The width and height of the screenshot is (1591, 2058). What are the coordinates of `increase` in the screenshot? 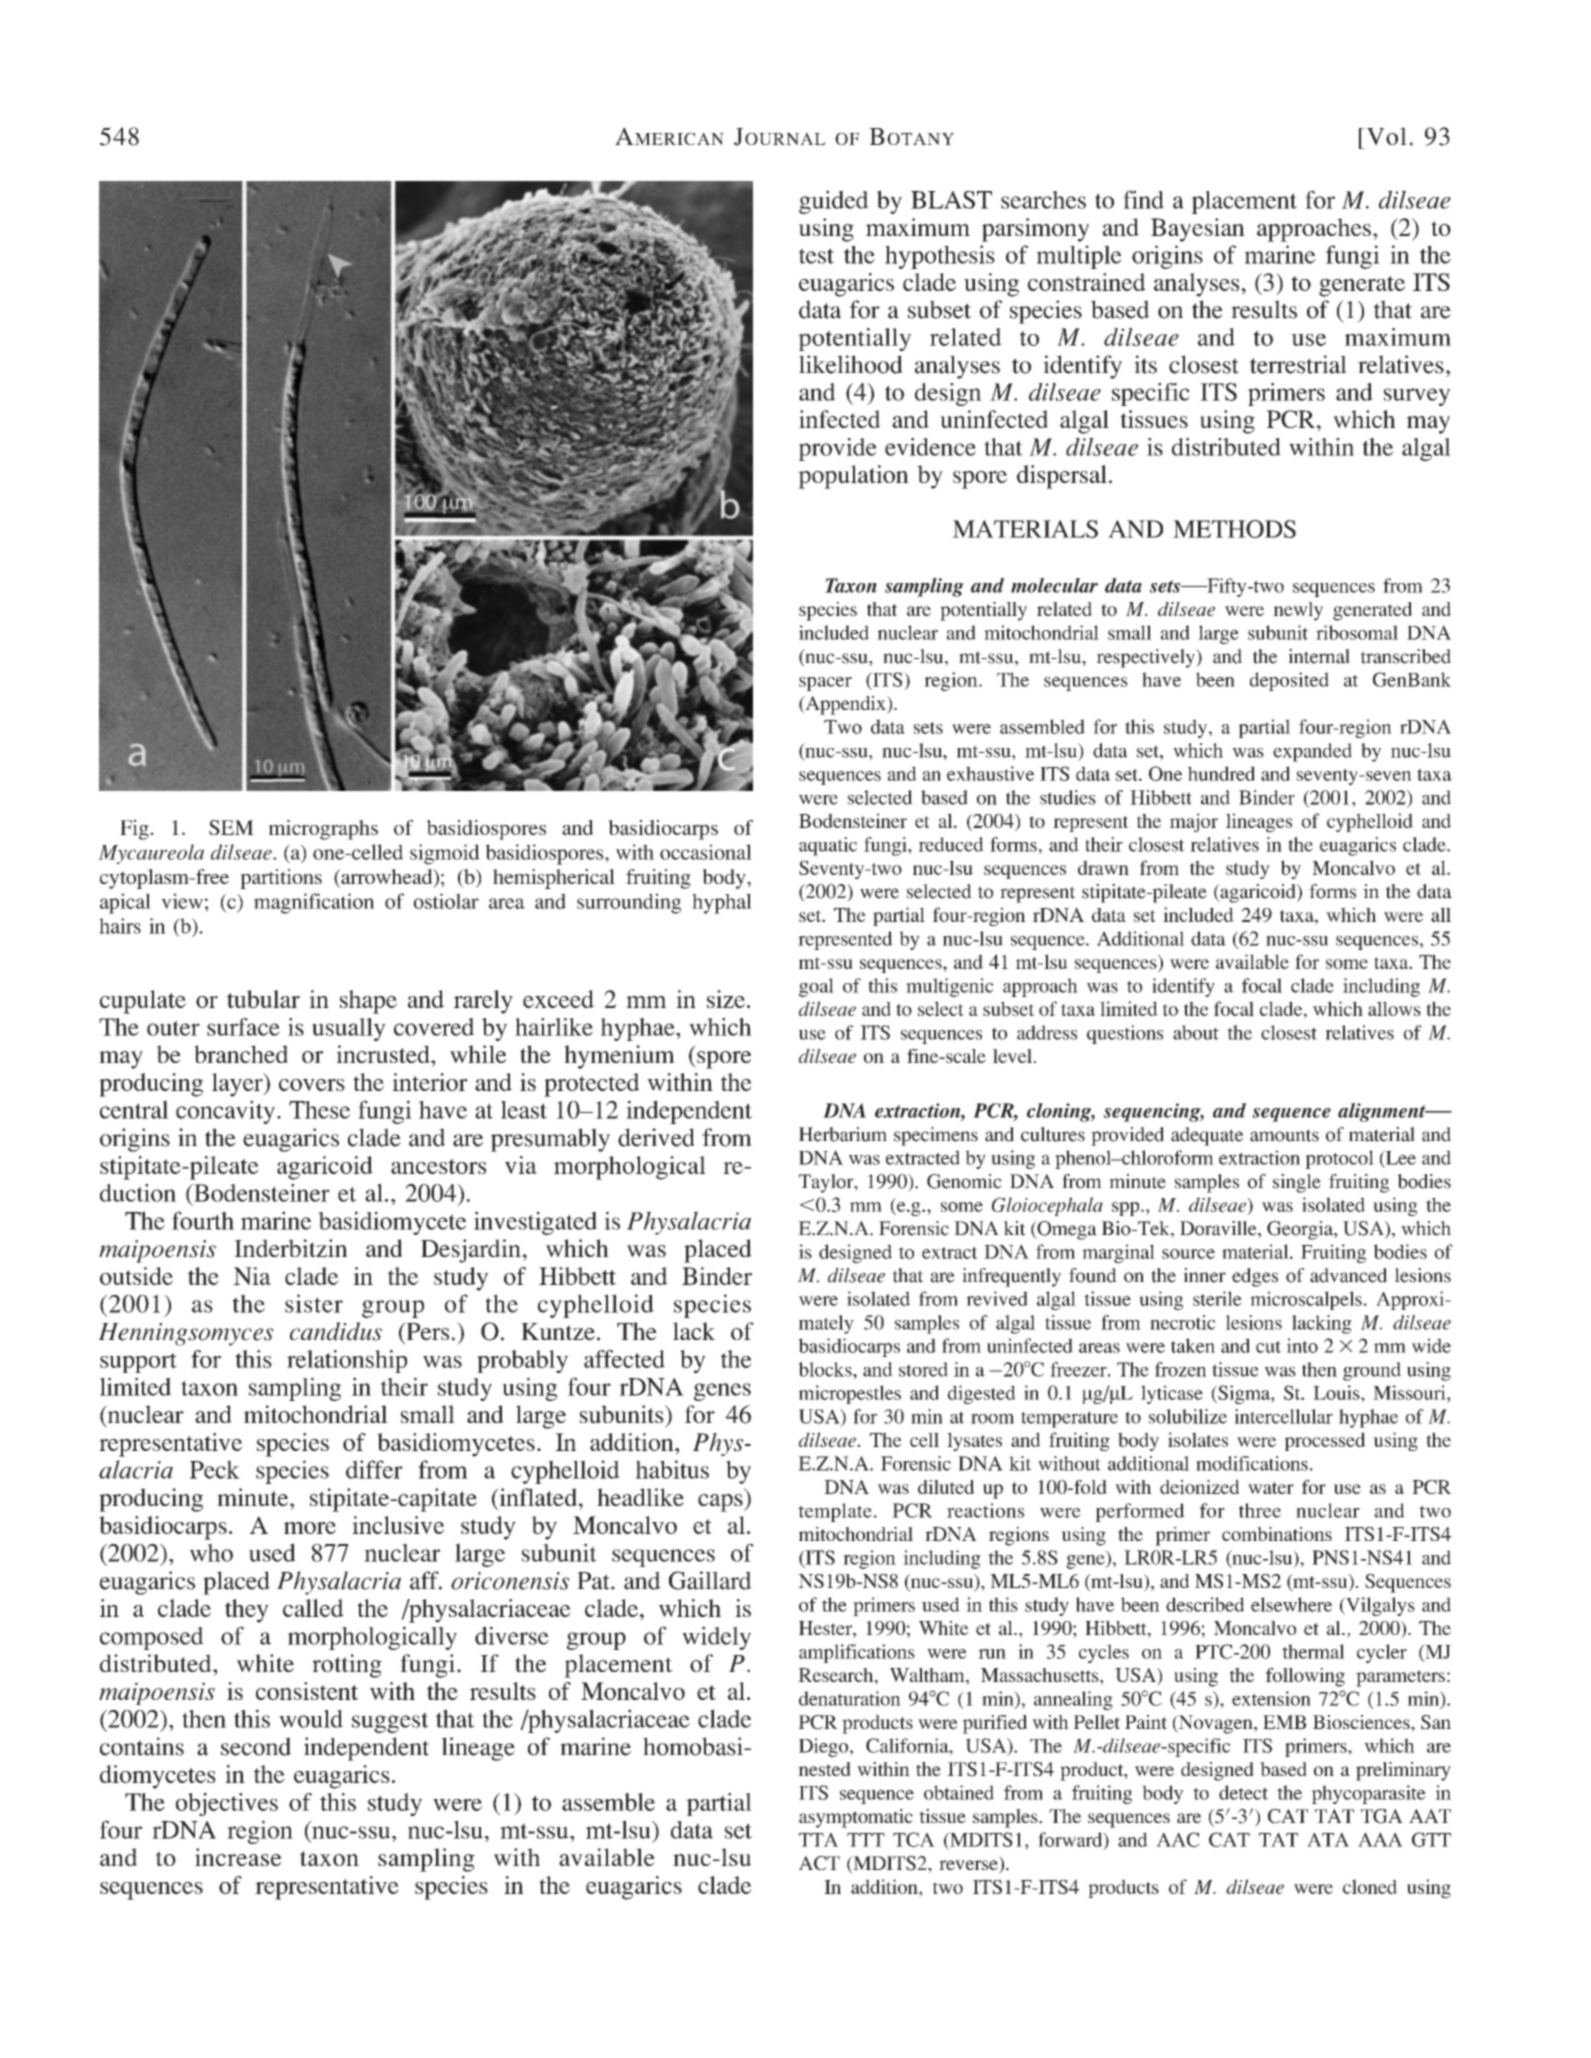 It's located at (238, 1857).
